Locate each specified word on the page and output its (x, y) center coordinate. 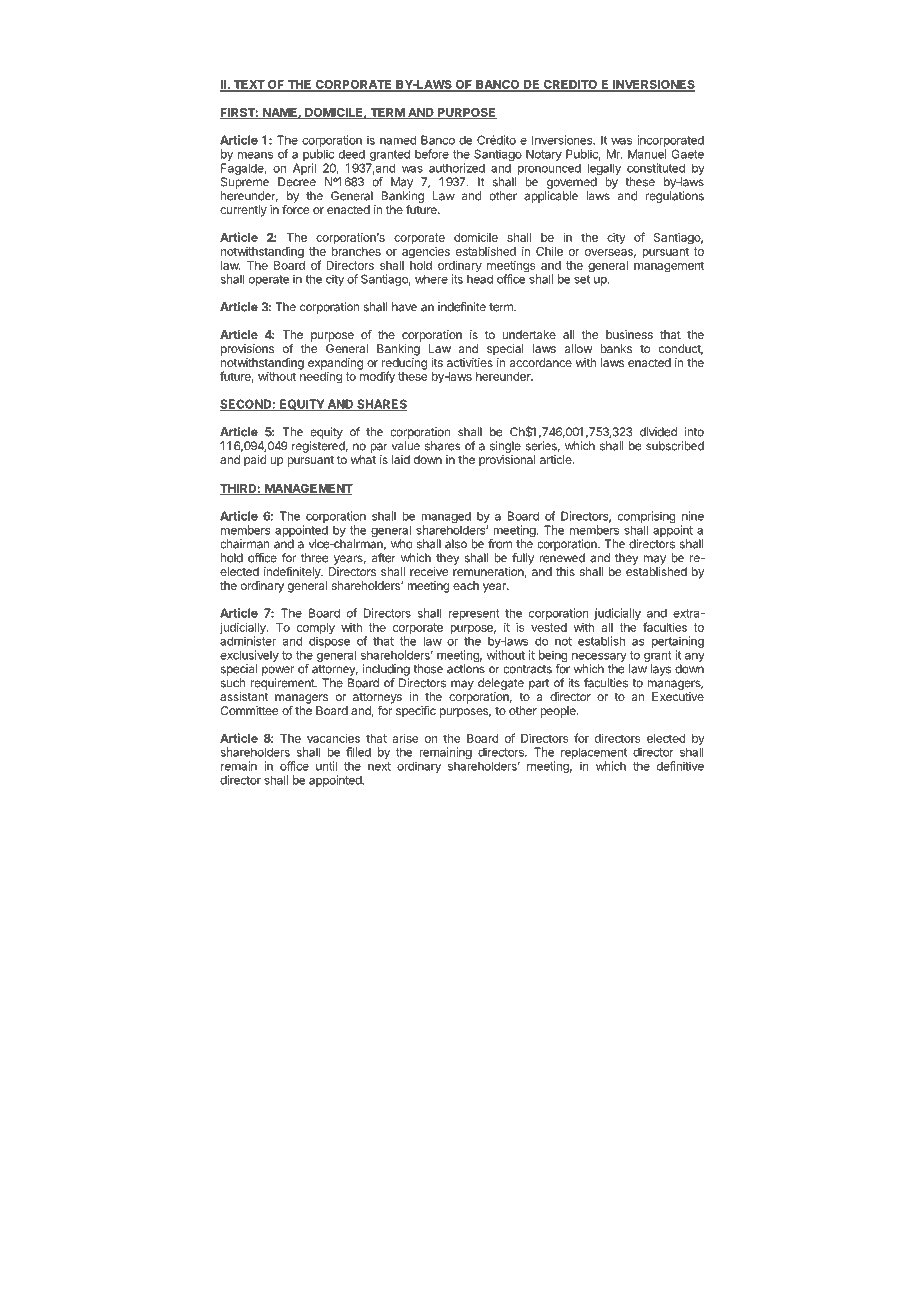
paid (255, 461)
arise (405, 738)
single (505, 447)
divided (658, 432)
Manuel (647, 154)
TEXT (249, 85)
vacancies (333, 738)
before (432, 154)
